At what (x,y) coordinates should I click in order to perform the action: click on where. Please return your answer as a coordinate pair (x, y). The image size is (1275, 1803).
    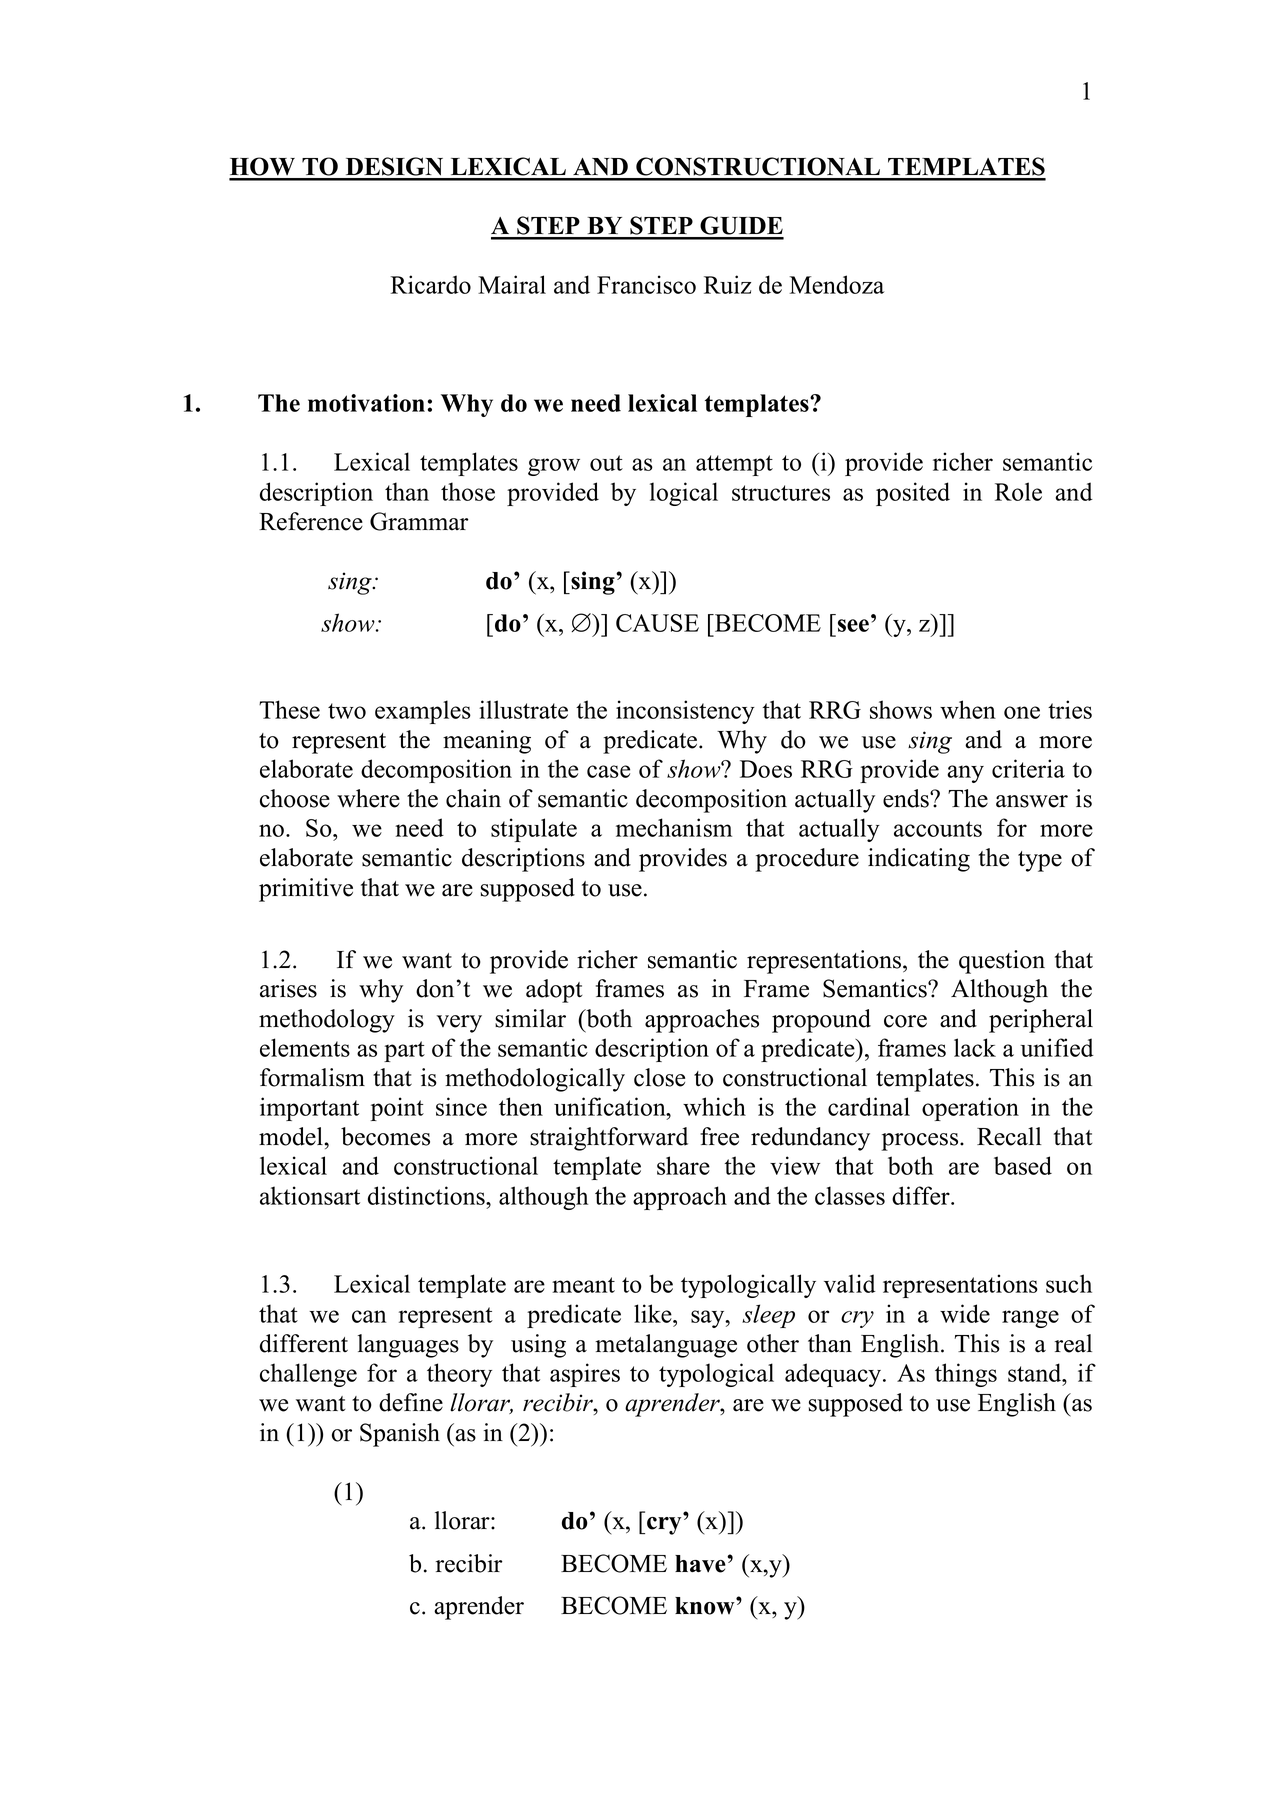
    Looking at the image, I should click on (368, 798).
